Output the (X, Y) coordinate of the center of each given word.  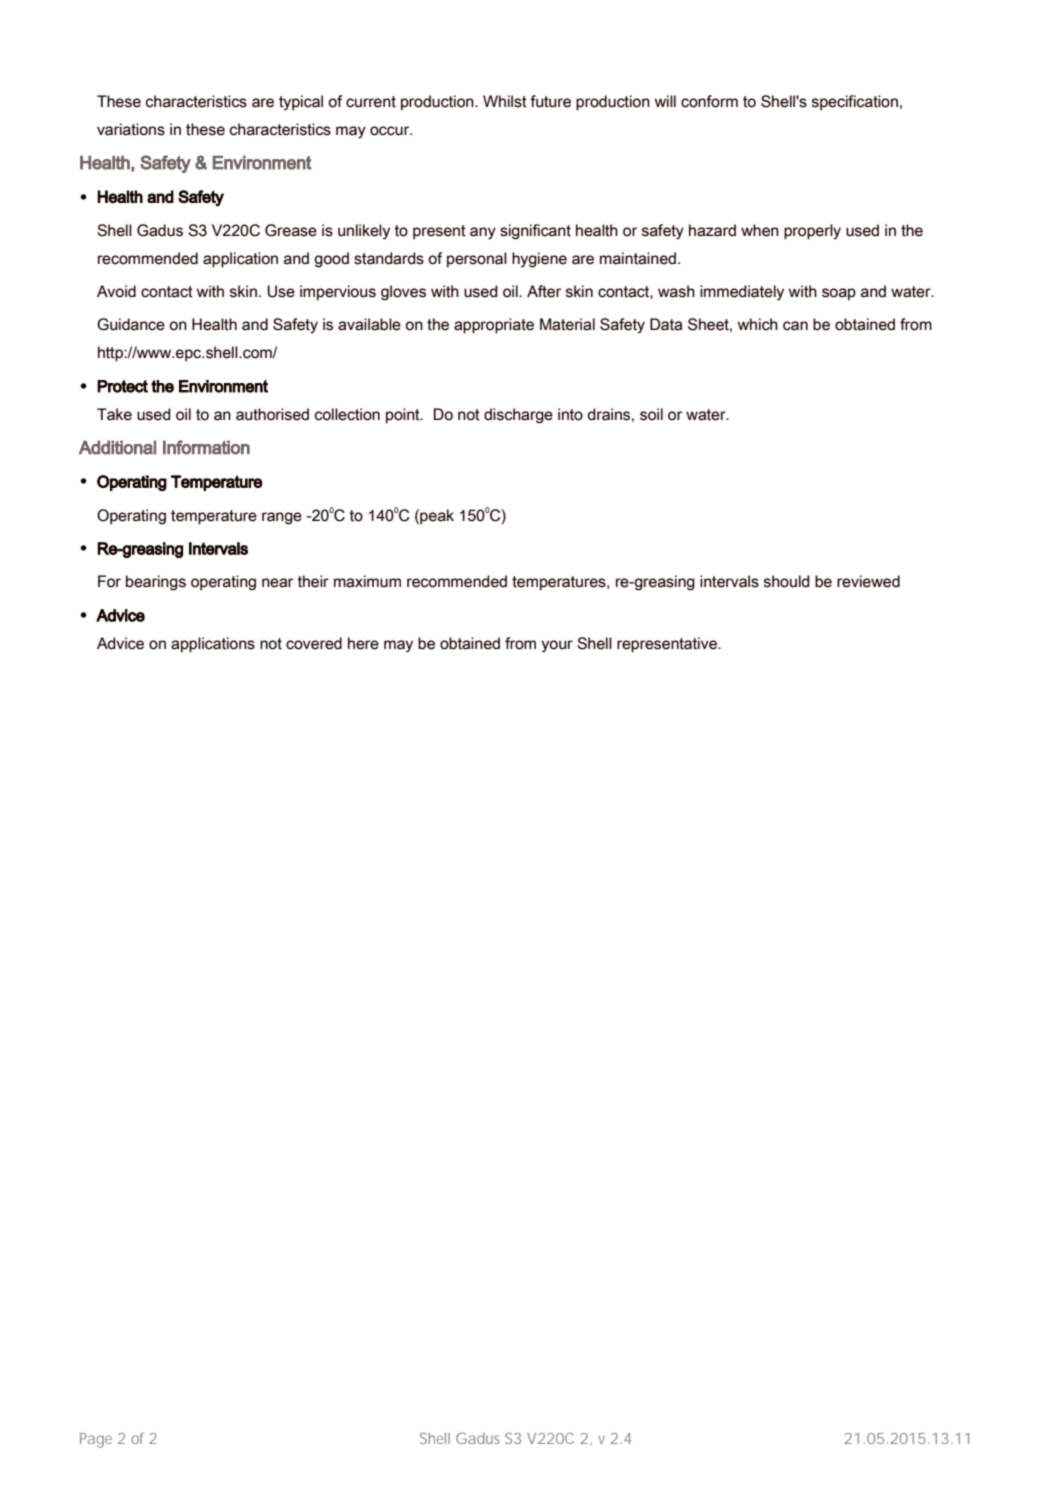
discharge (518, 416)
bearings (156, 583)
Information (206, 447)
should (787, 581)
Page (96, 1440)
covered (314, 643)
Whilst (505, 101)
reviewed (868, 581)
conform (709, 101)
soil (651, 414)
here (363, 643)
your (557, 646)
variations (131, 129)
